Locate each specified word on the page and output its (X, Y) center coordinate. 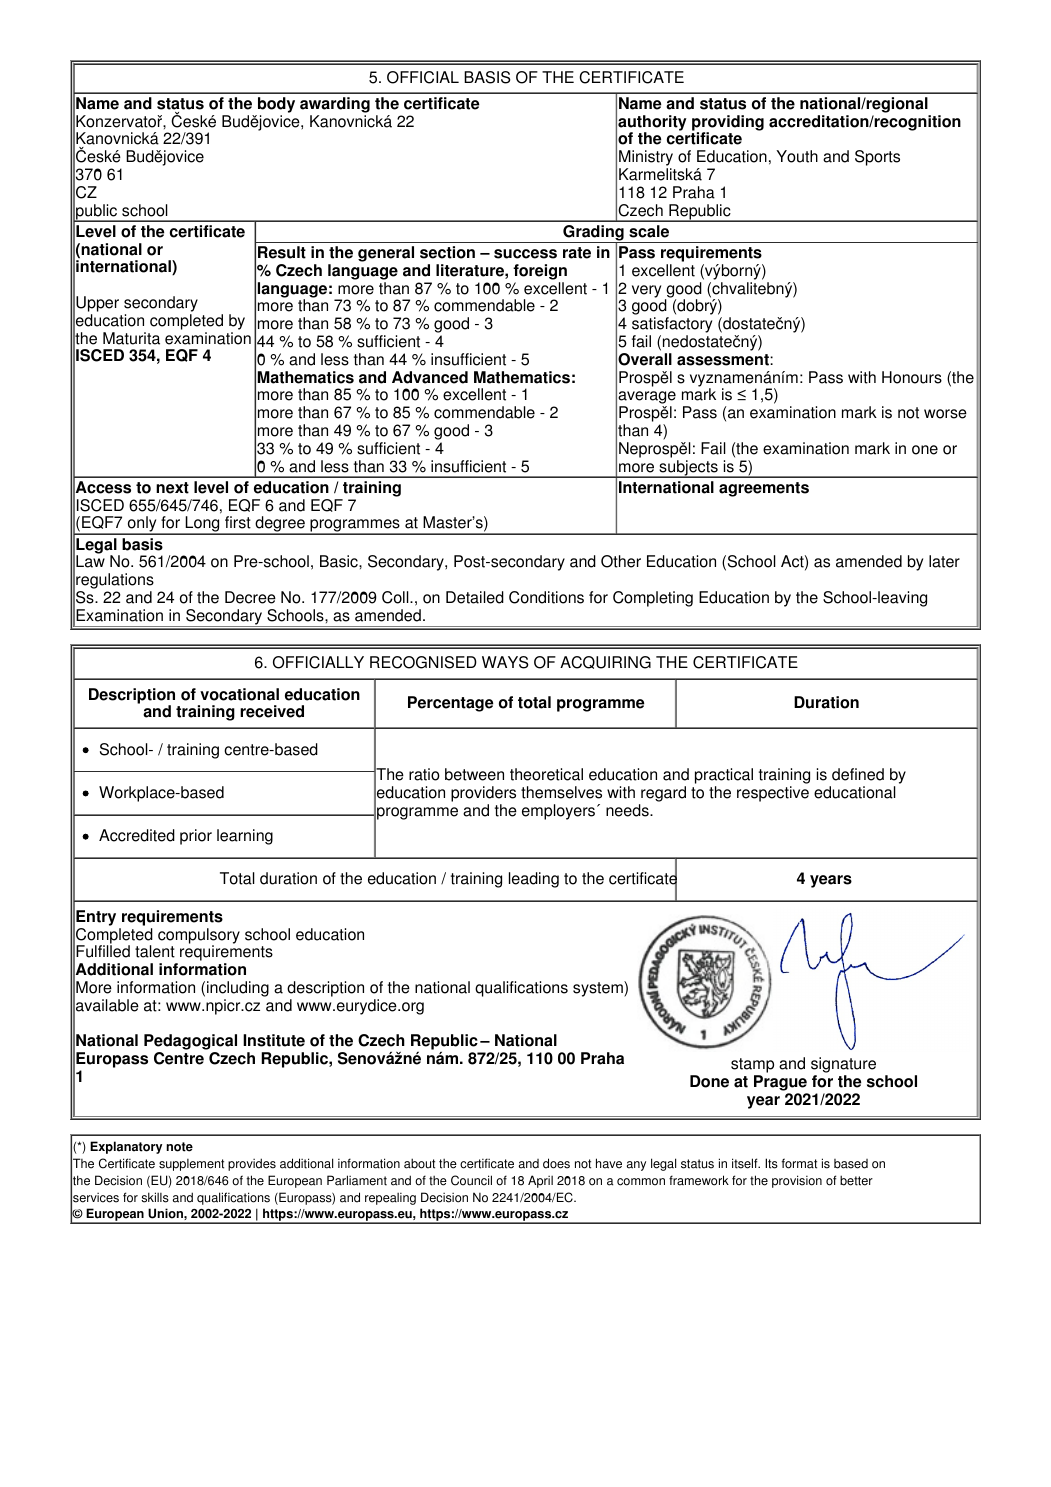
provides (252, 1164)
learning (245, 837)
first (238, 522)
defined (858, 774)
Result (282, 252)
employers (560, 812)
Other (621, 561)
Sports (877, 158)
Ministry (646, 159)
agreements (764, 489)
